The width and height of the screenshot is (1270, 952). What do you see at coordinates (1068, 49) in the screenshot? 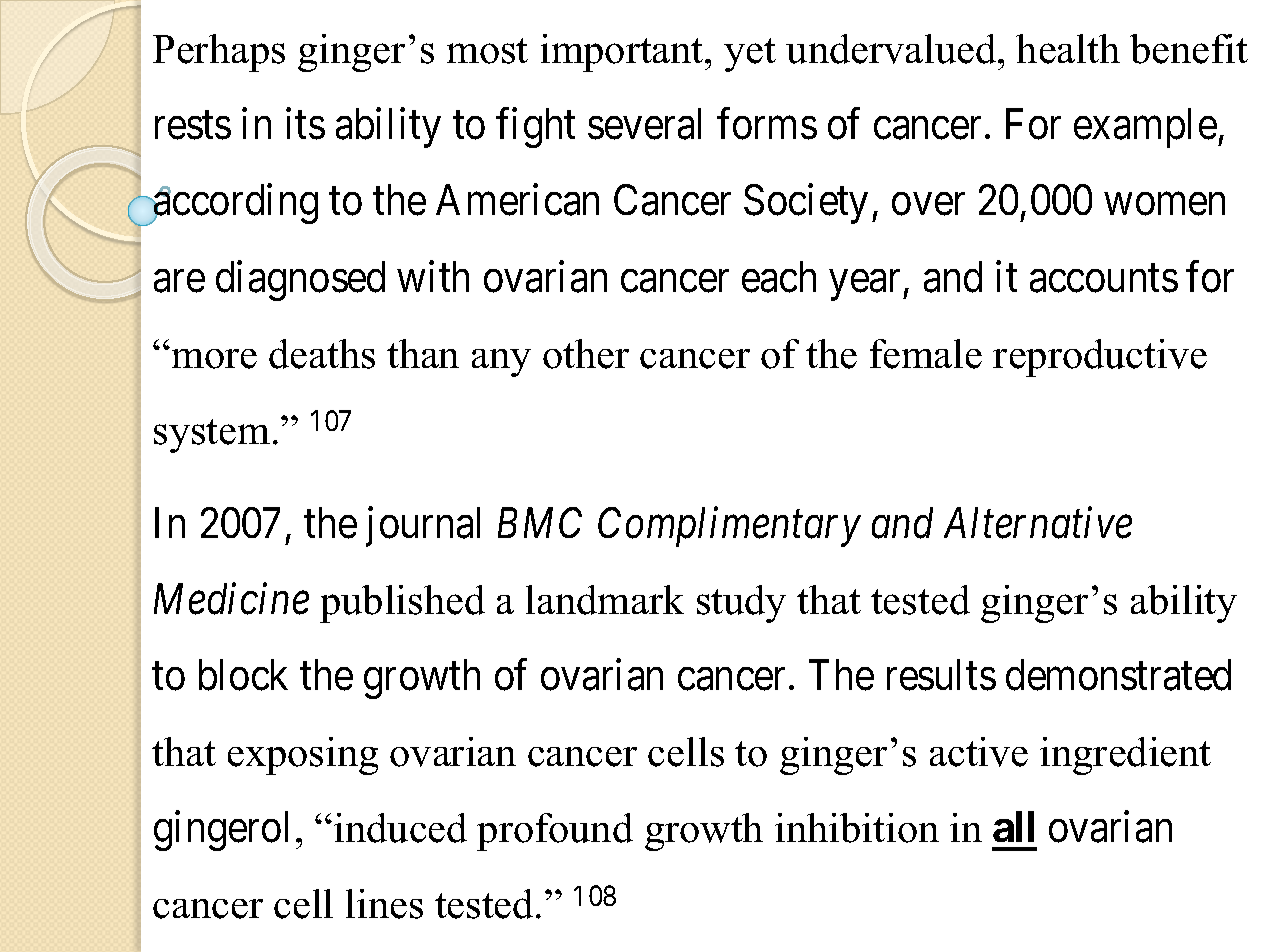
I see `health` at bounding box center [1068, 49].
